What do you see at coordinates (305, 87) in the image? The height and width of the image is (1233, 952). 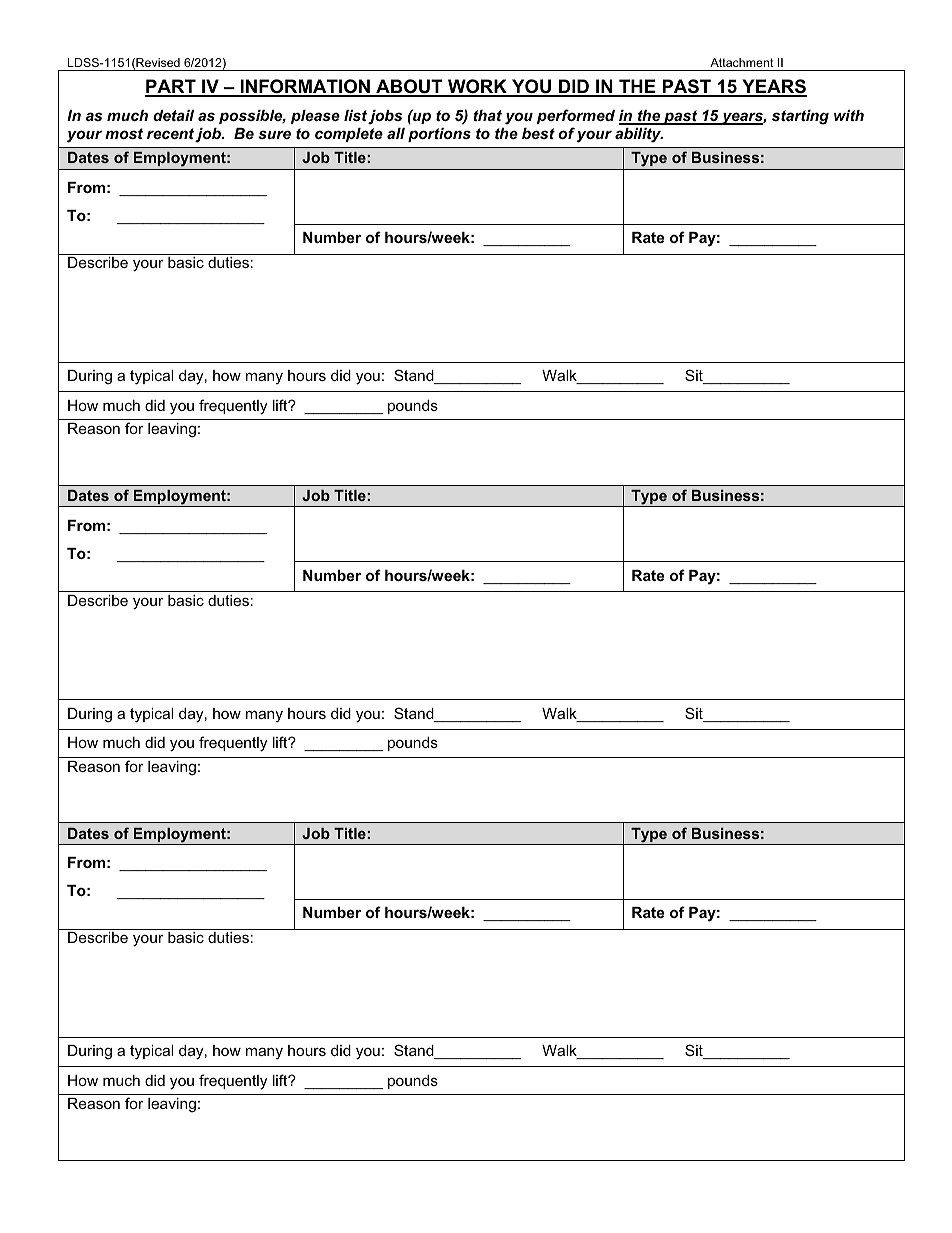 I see `INFORMATION` at bounding box center [305, 87].
